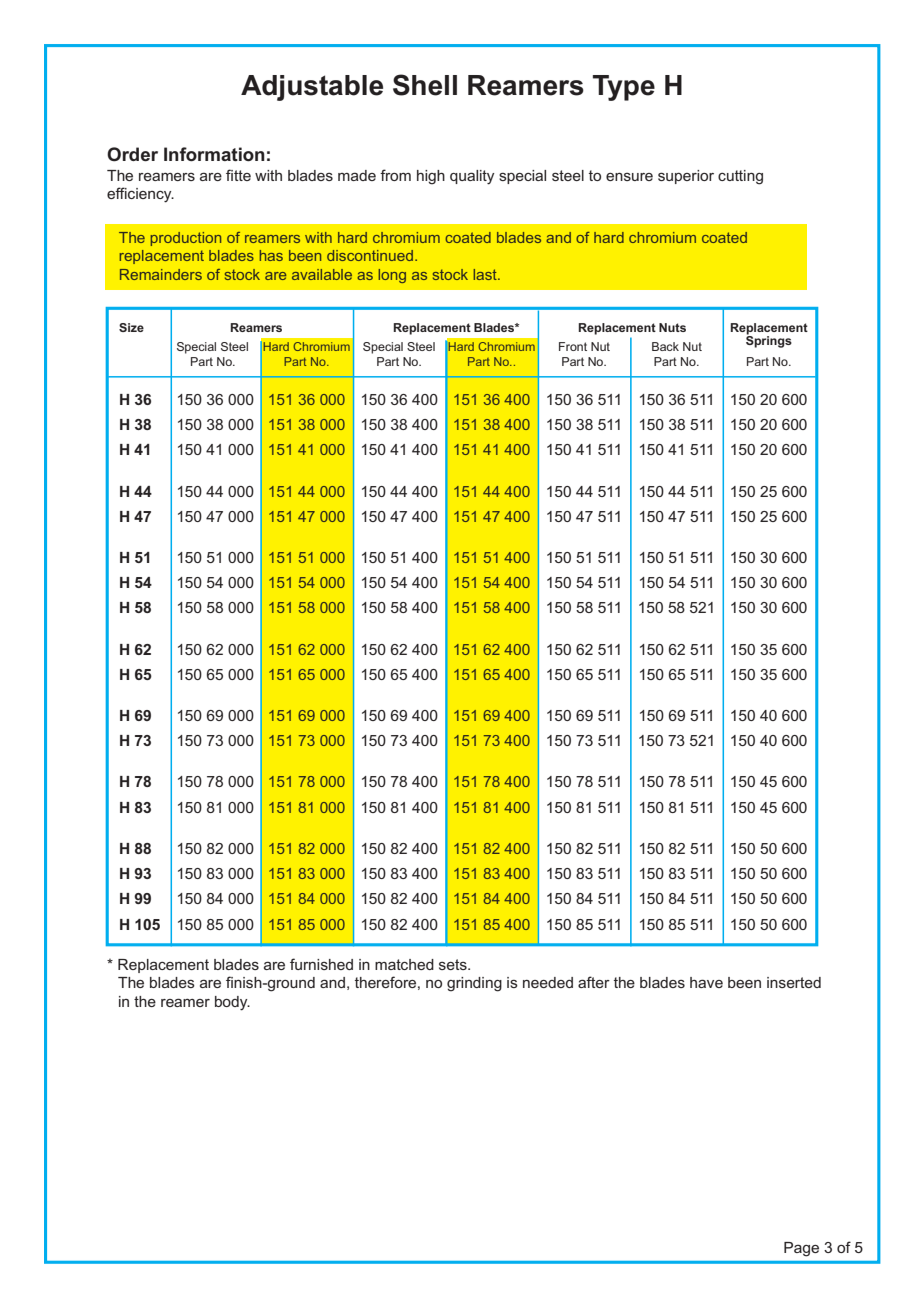  Describe the element at coordinates (425, 85) in the document. I see `Shell` at that location.
